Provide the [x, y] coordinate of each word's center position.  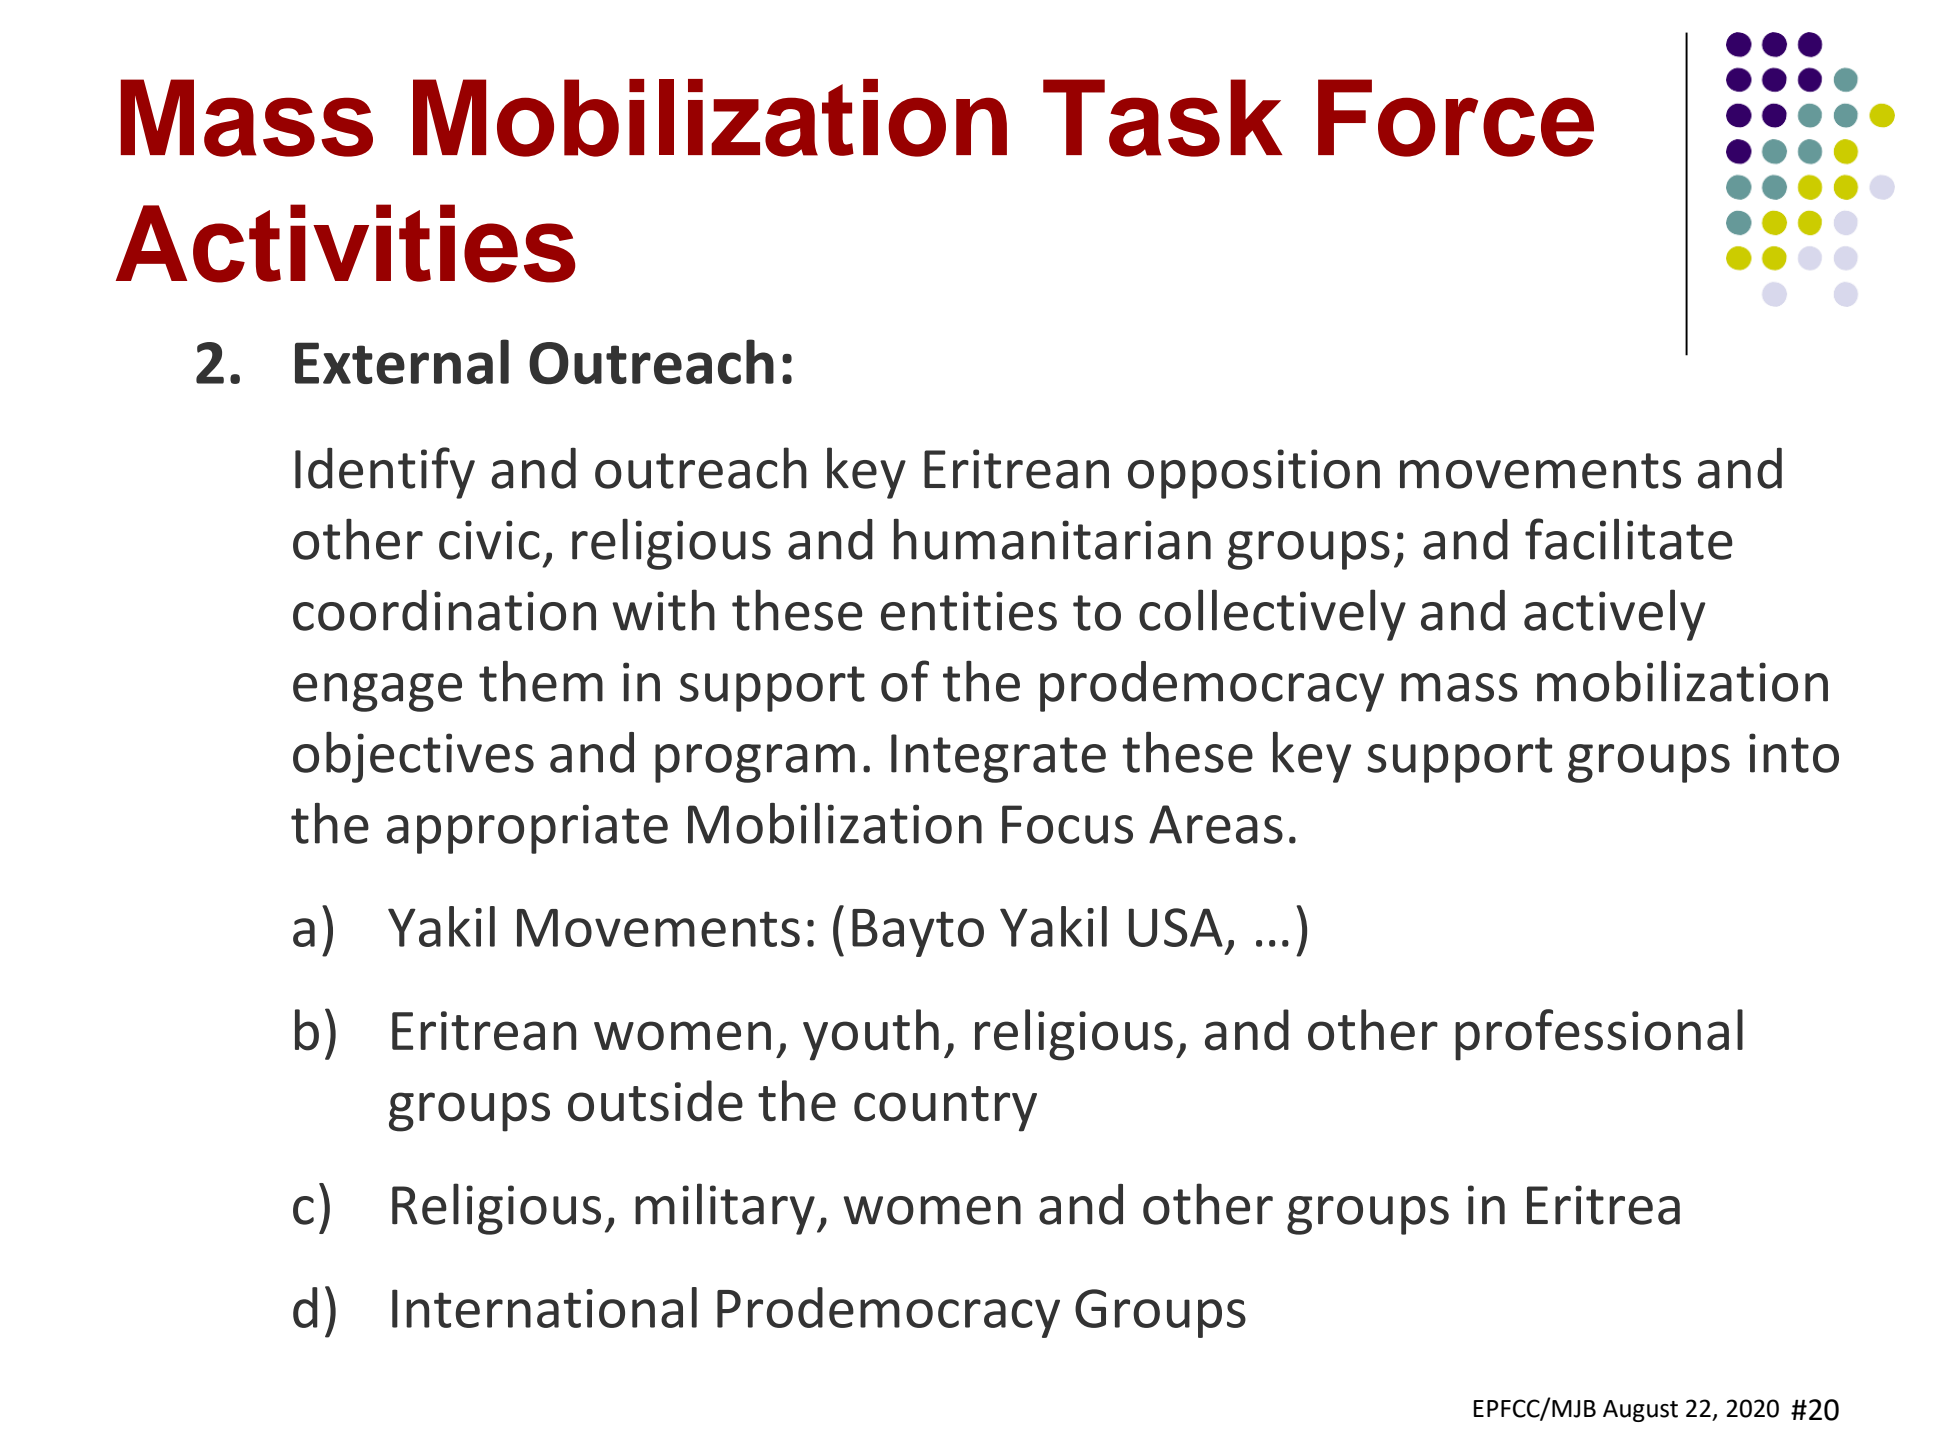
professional [1599, 1035]
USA [1176, 927]
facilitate [1629, 539]
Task [1162, 118]
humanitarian [1052, 539]
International [544, 1307]
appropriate [527, 829]
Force [1456, 118]
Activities [346, 243]
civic [489, 540]
